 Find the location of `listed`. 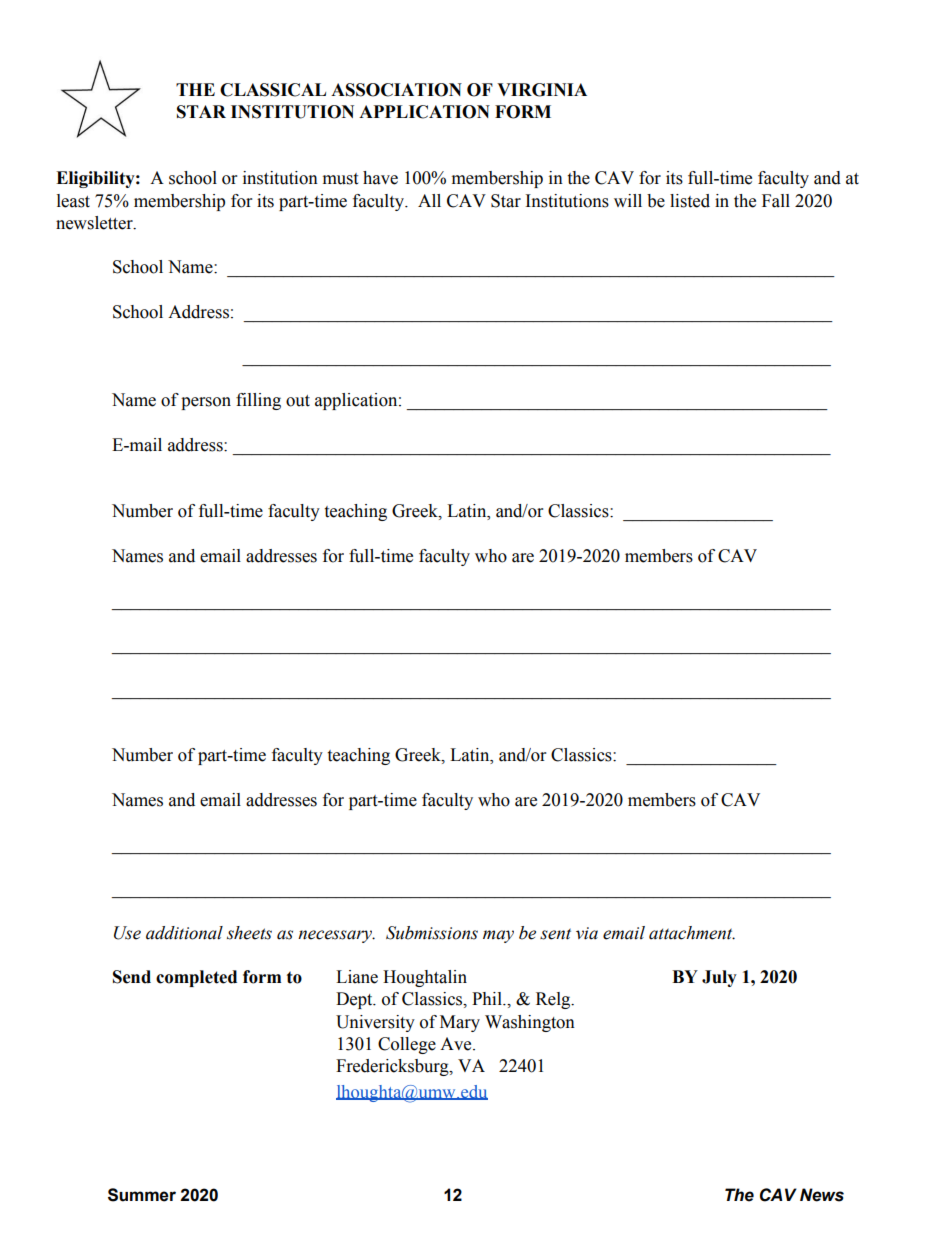

listed is located at coordinates (690, 201).
